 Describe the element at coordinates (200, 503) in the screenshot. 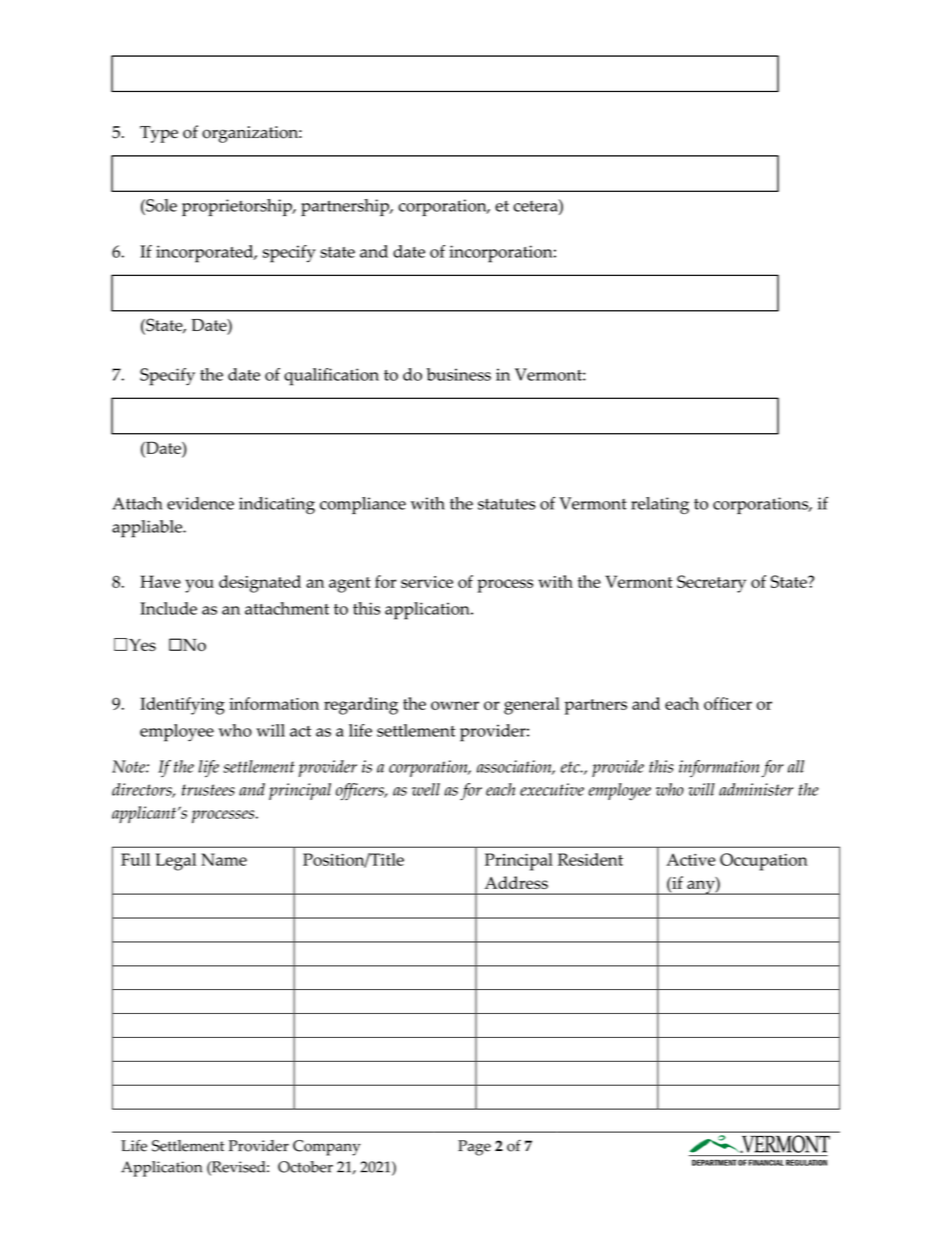

I see `evidence` at that location.
